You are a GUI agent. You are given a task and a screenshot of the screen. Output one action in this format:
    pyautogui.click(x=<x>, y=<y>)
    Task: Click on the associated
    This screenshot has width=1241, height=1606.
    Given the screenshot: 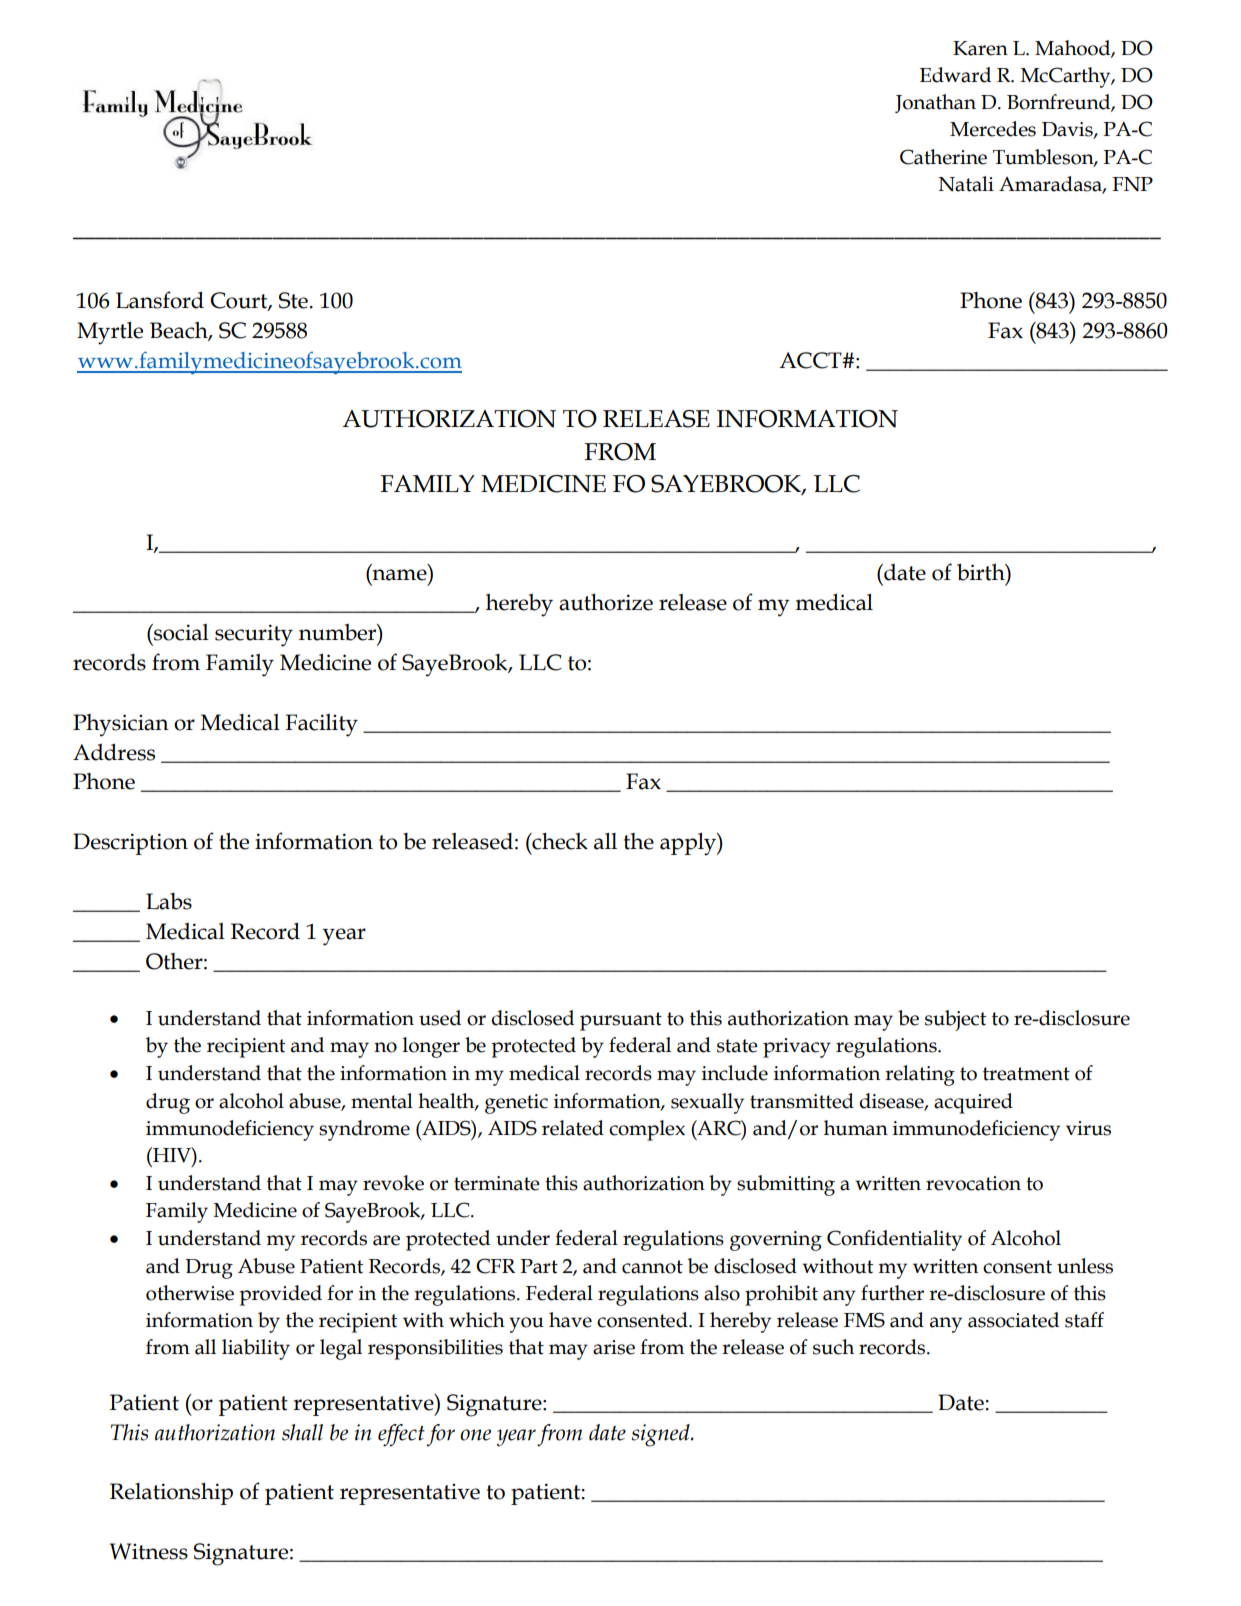 What is the action you would take?
    pyautogui.click(x=1013, y=1320)
